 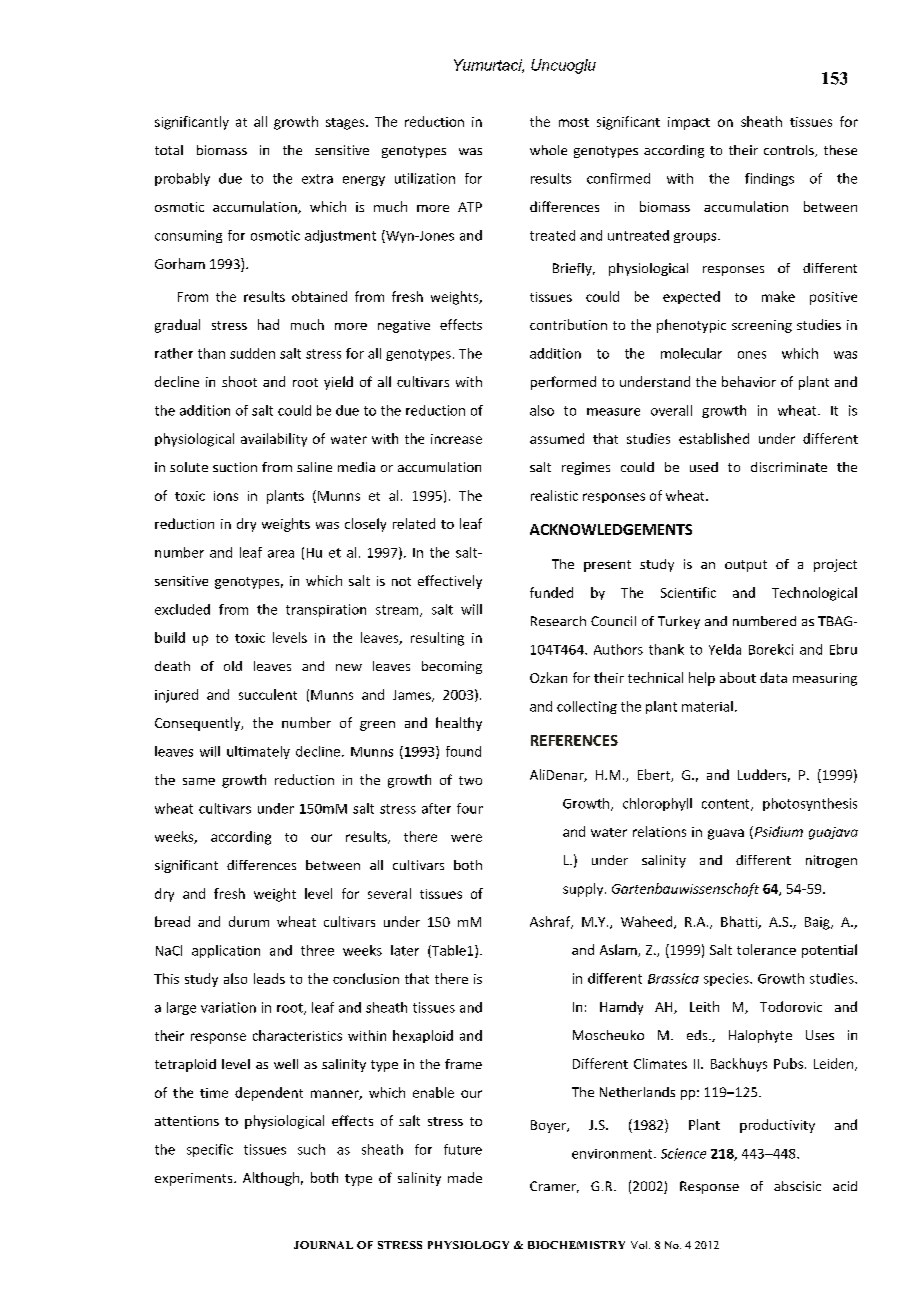 What do you see at coordinates (268, 694) in the page?
I see `succulent` at bounding box center [268, 694].
